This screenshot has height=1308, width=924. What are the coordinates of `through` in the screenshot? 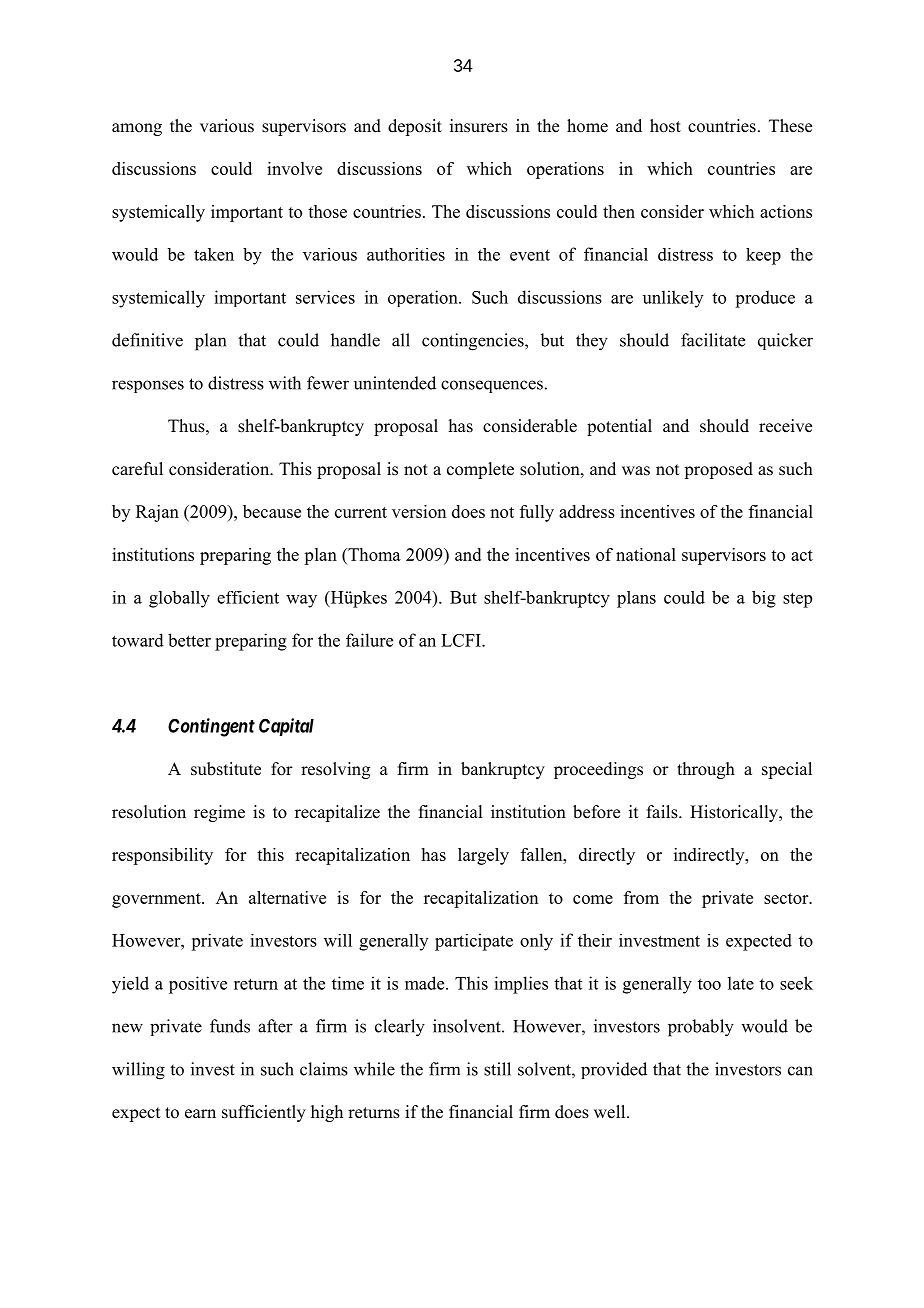 It's located at (706, 770).
